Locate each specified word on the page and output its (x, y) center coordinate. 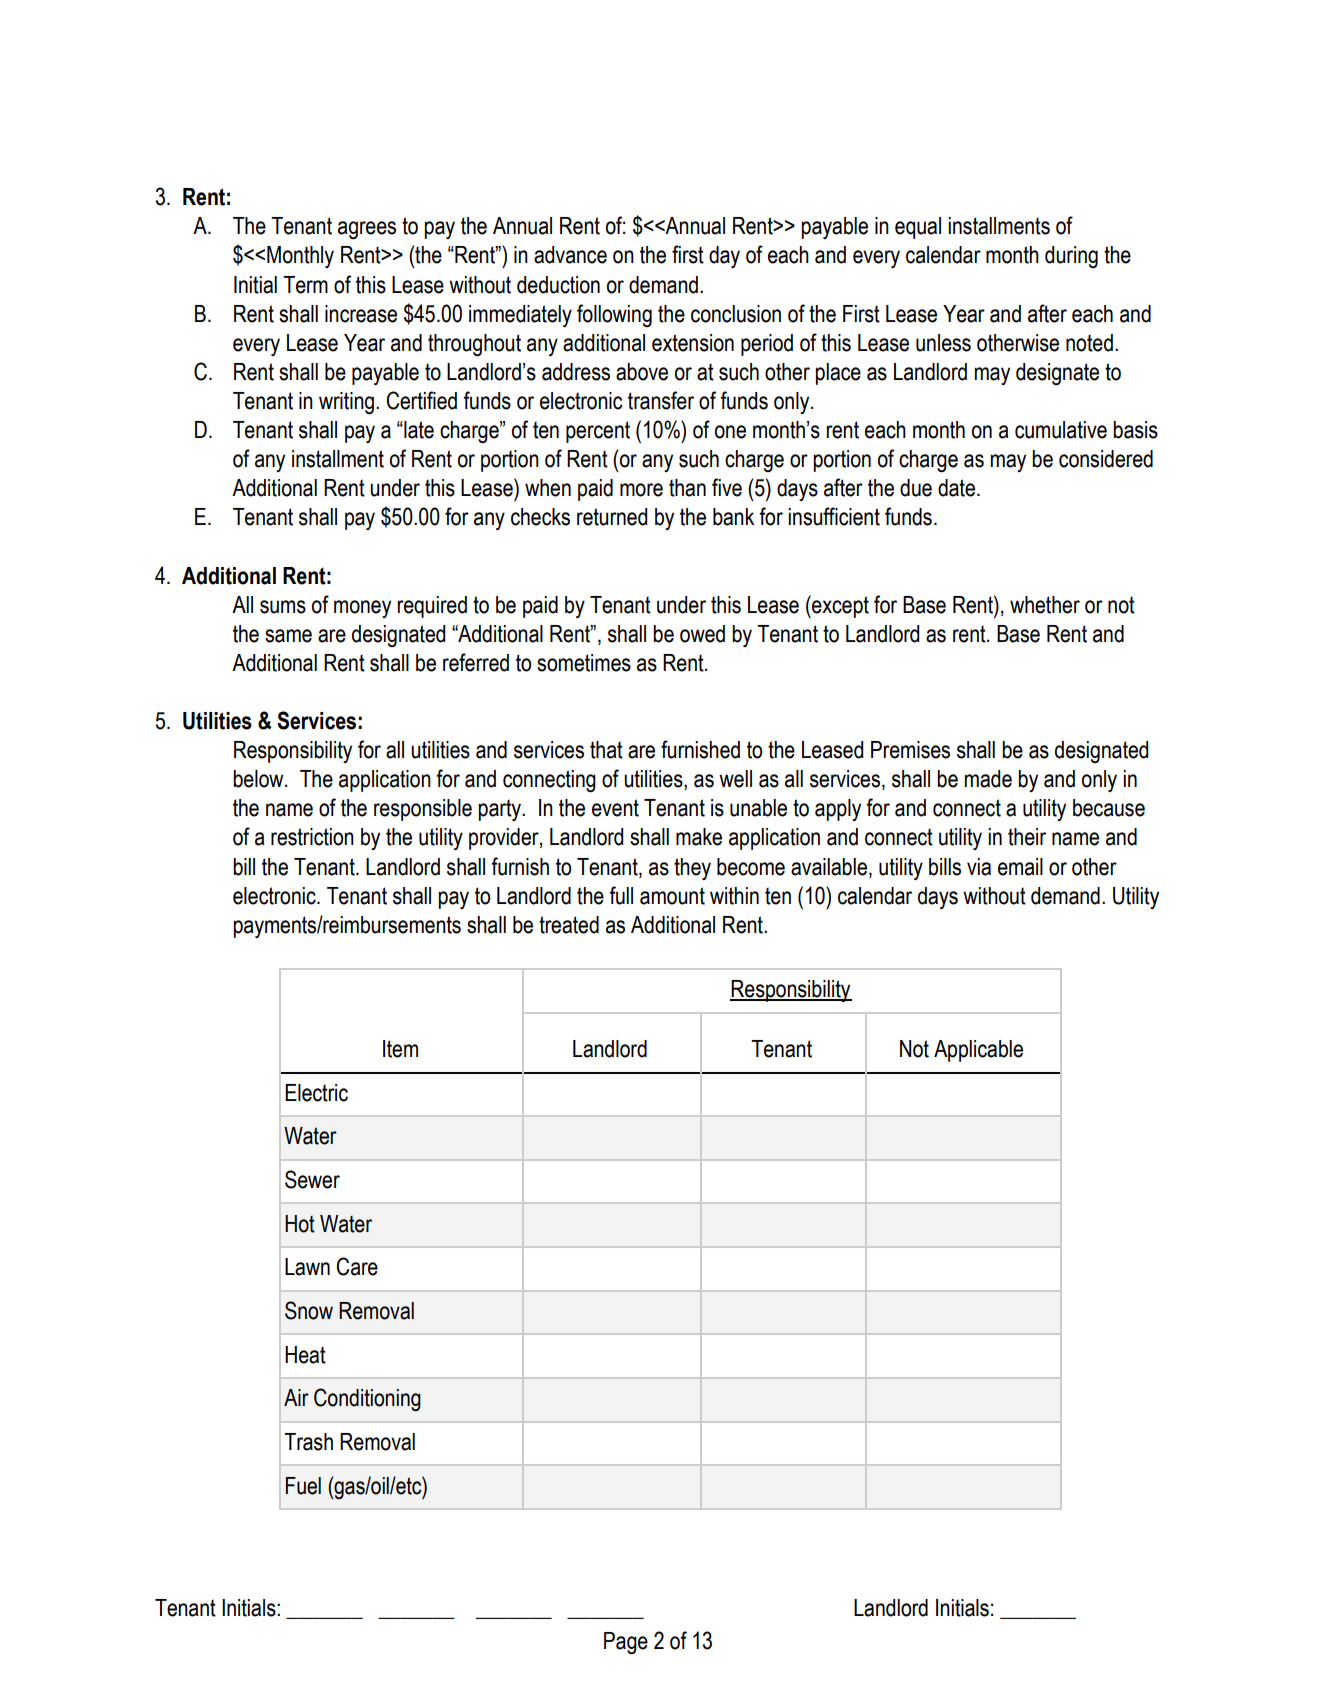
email (1020, 867)
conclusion (736, 314)
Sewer (312, 1179)
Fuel (303, 1486)
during (1071, 257)
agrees (367, 230)
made (988, 779)
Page (626, 1643)
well (735, 779)
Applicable (978, 1051)
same (288, 636)
